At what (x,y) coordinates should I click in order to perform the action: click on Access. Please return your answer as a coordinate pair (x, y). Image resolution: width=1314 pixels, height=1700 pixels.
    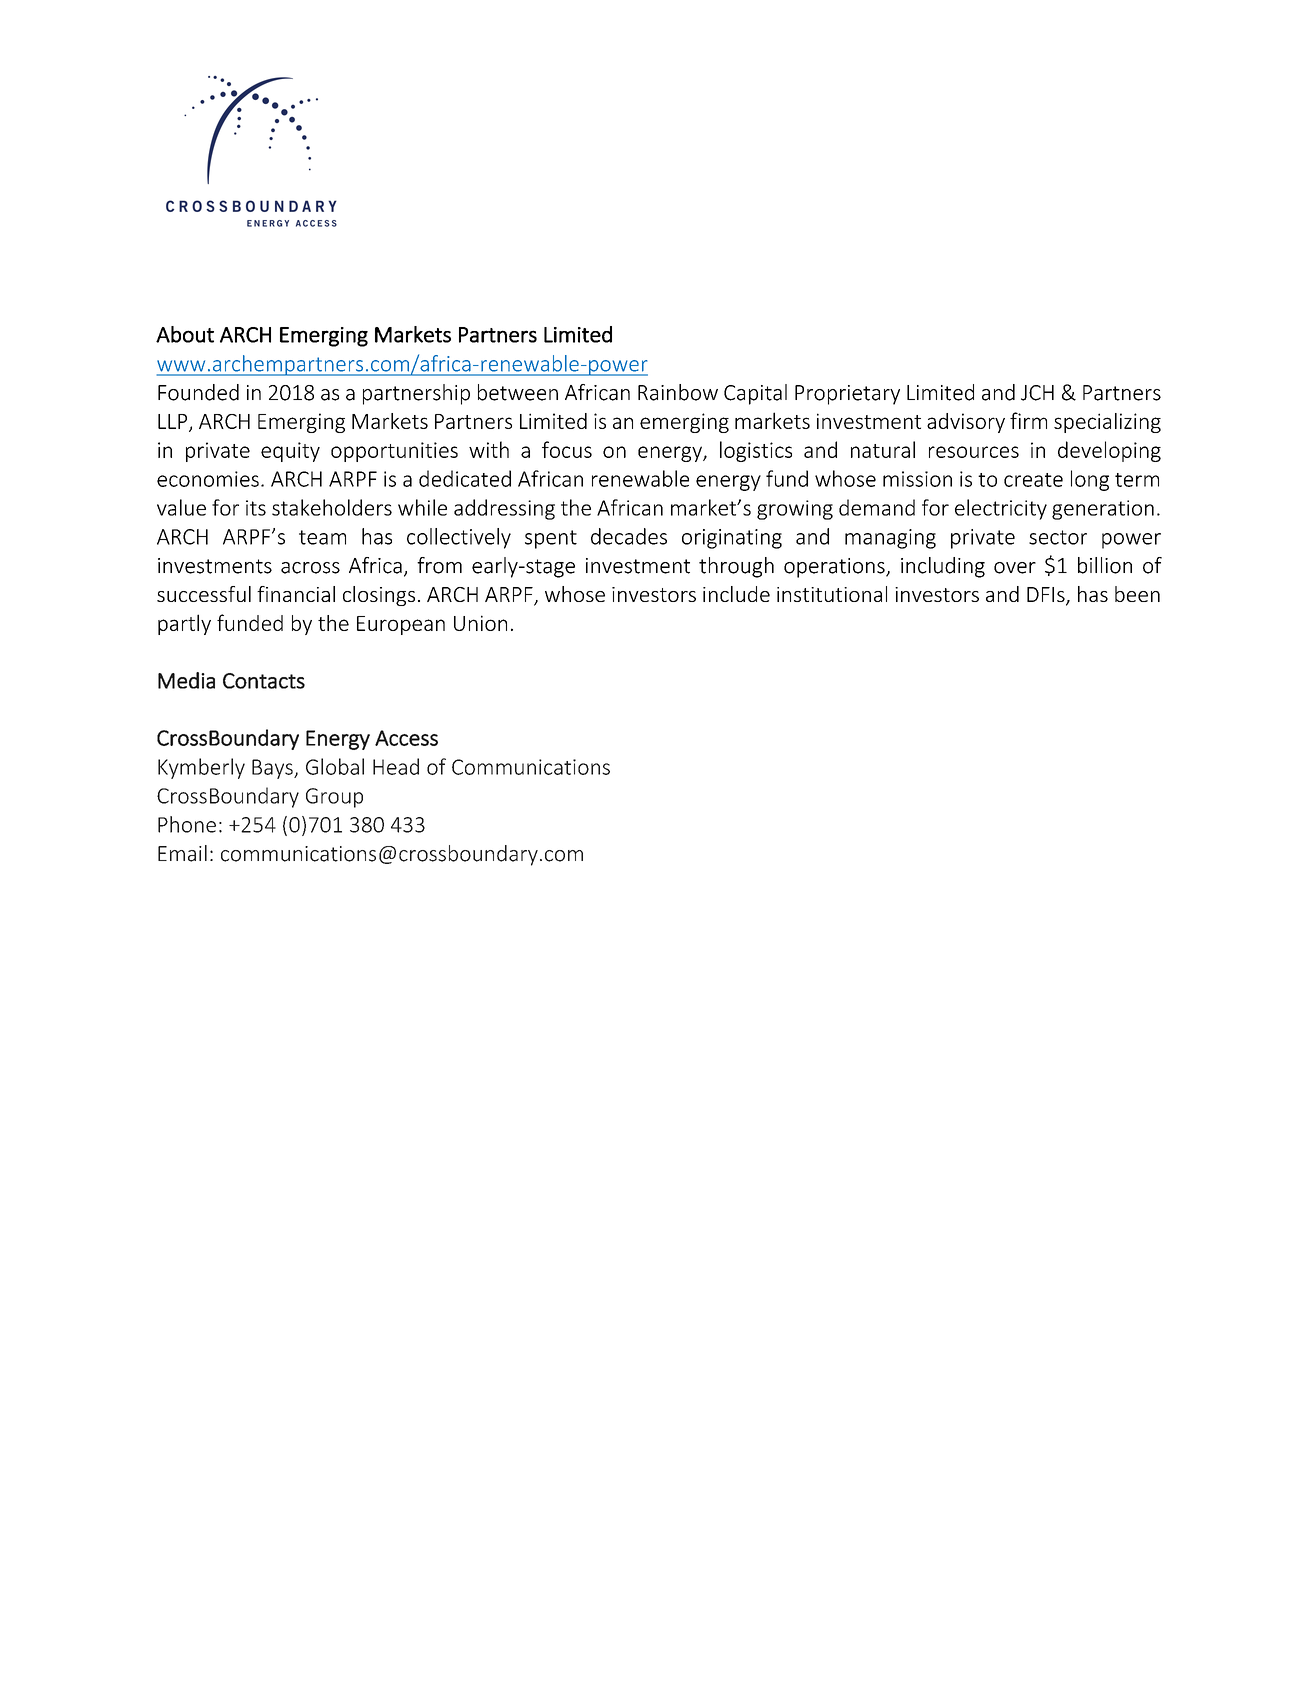
    Looking at the image, I should click on (406, 738).
